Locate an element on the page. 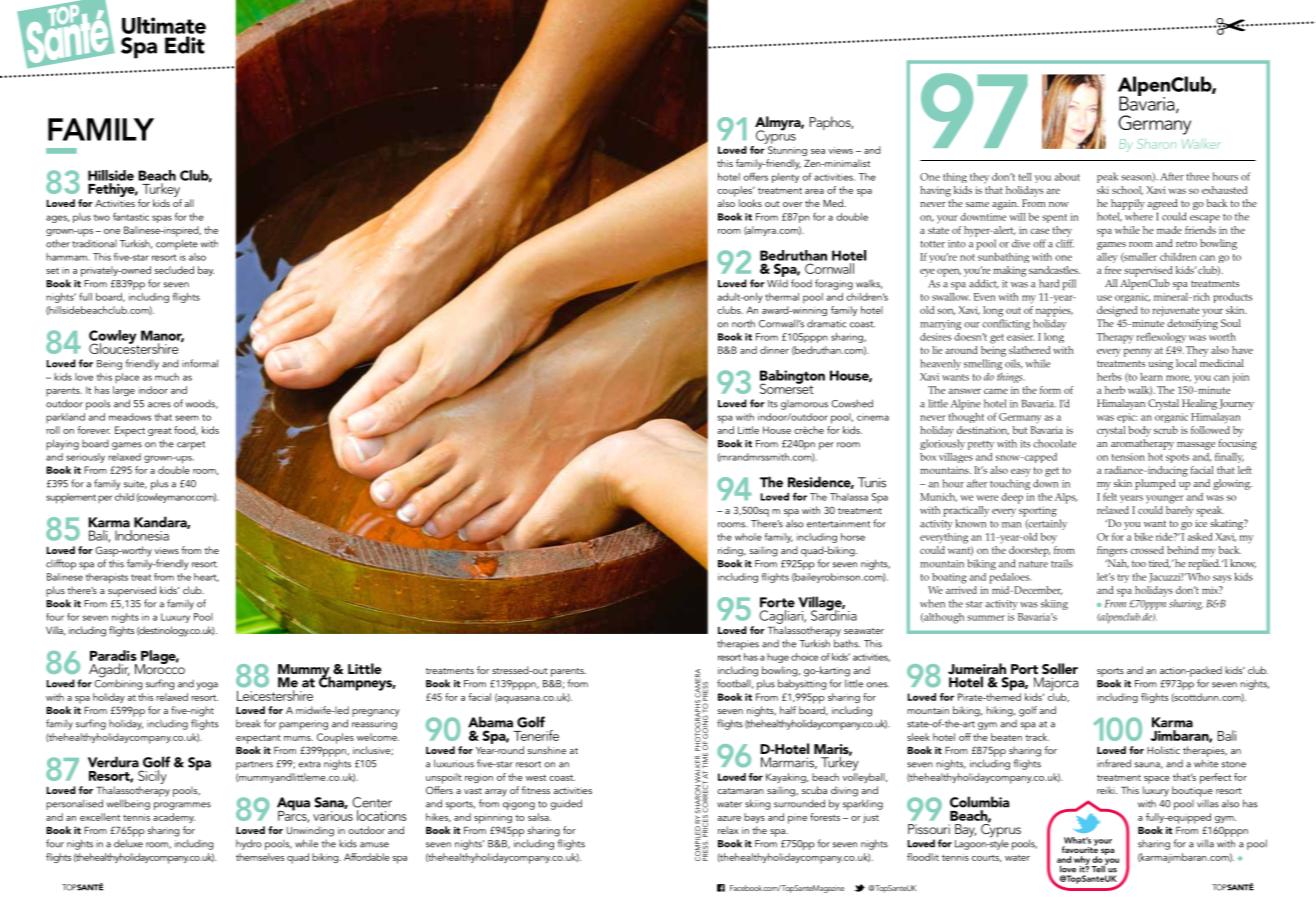 This document has width=1316, height=914. academy is located at coordinates (174, 818).
